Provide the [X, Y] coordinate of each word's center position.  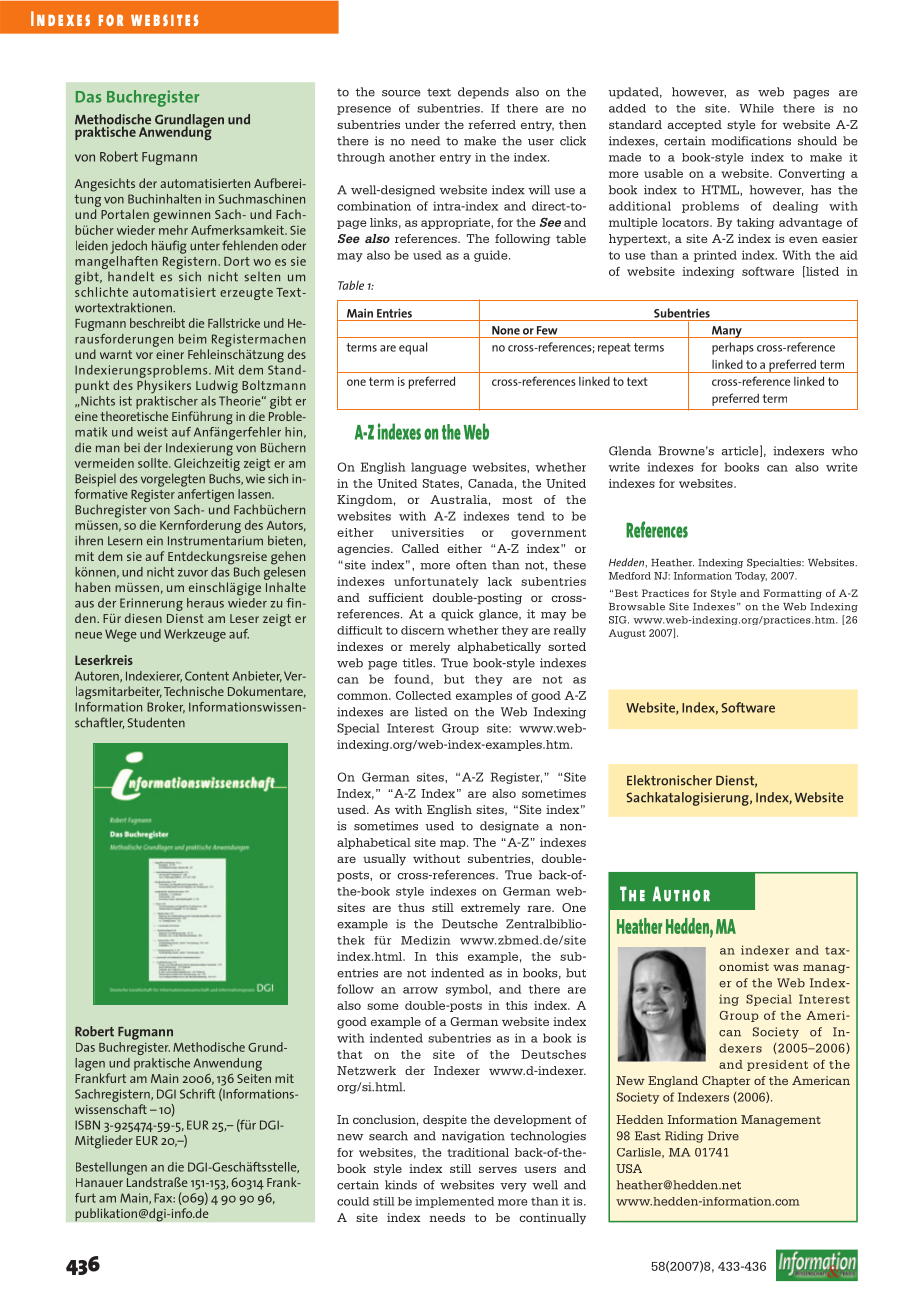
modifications [751, 141]
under [422, 124]
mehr [173, 230]
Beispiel [95, 480]
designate [509, 827]
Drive [723, 1136]
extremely [490, 909]
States [442, 483]
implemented [454, 1202]
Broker [166, 707]
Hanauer [99, 1182]
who [844, 451]
